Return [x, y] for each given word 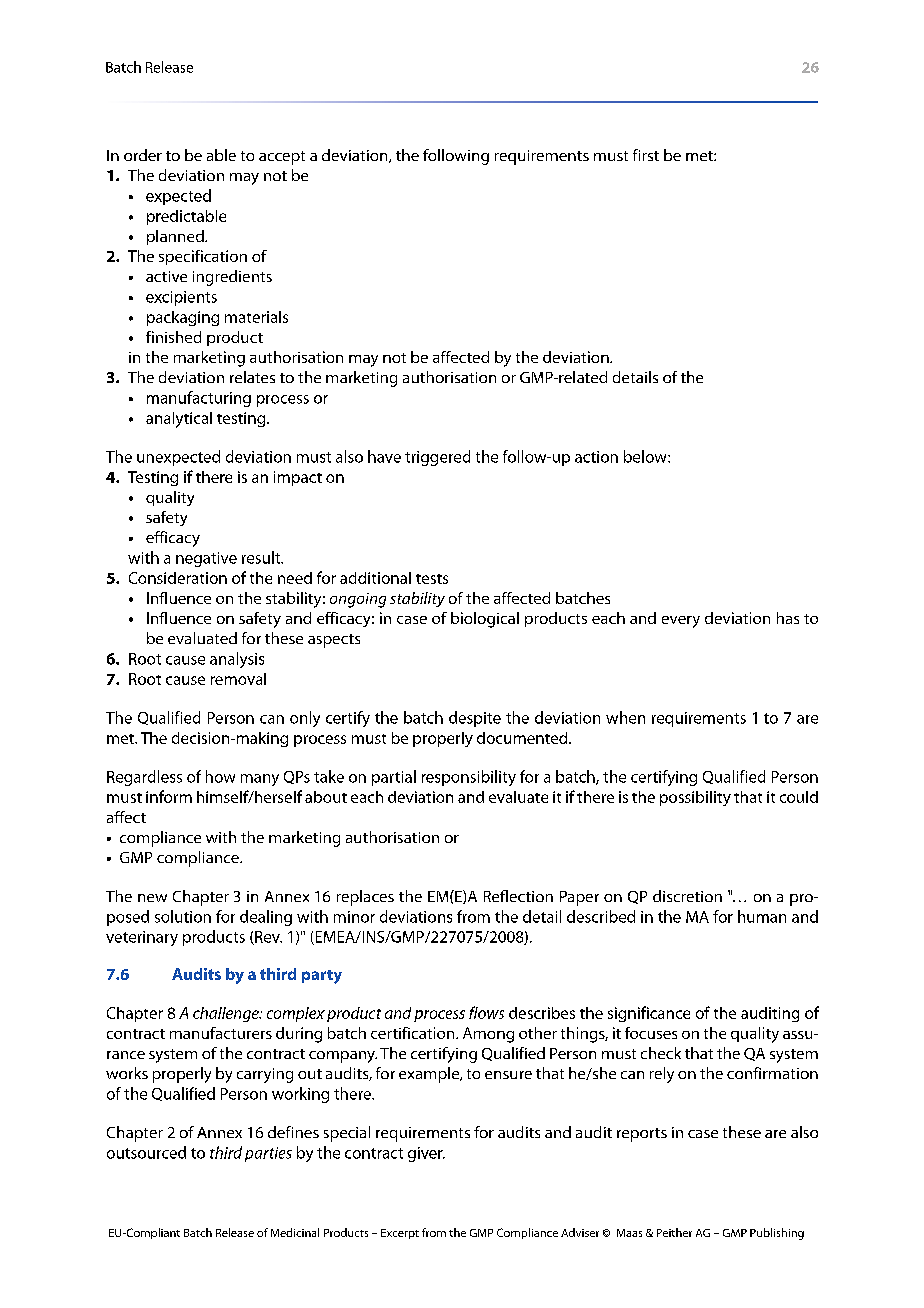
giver [426, 1154]
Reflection [518, 896]
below [646, 456]
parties [268, 1154]
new [152, 898]
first [646, 155]
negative [206, 559]
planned [176, 237]
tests [432, 579]
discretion [687, 896]
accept [282, 158]
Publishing [777, 1234]
